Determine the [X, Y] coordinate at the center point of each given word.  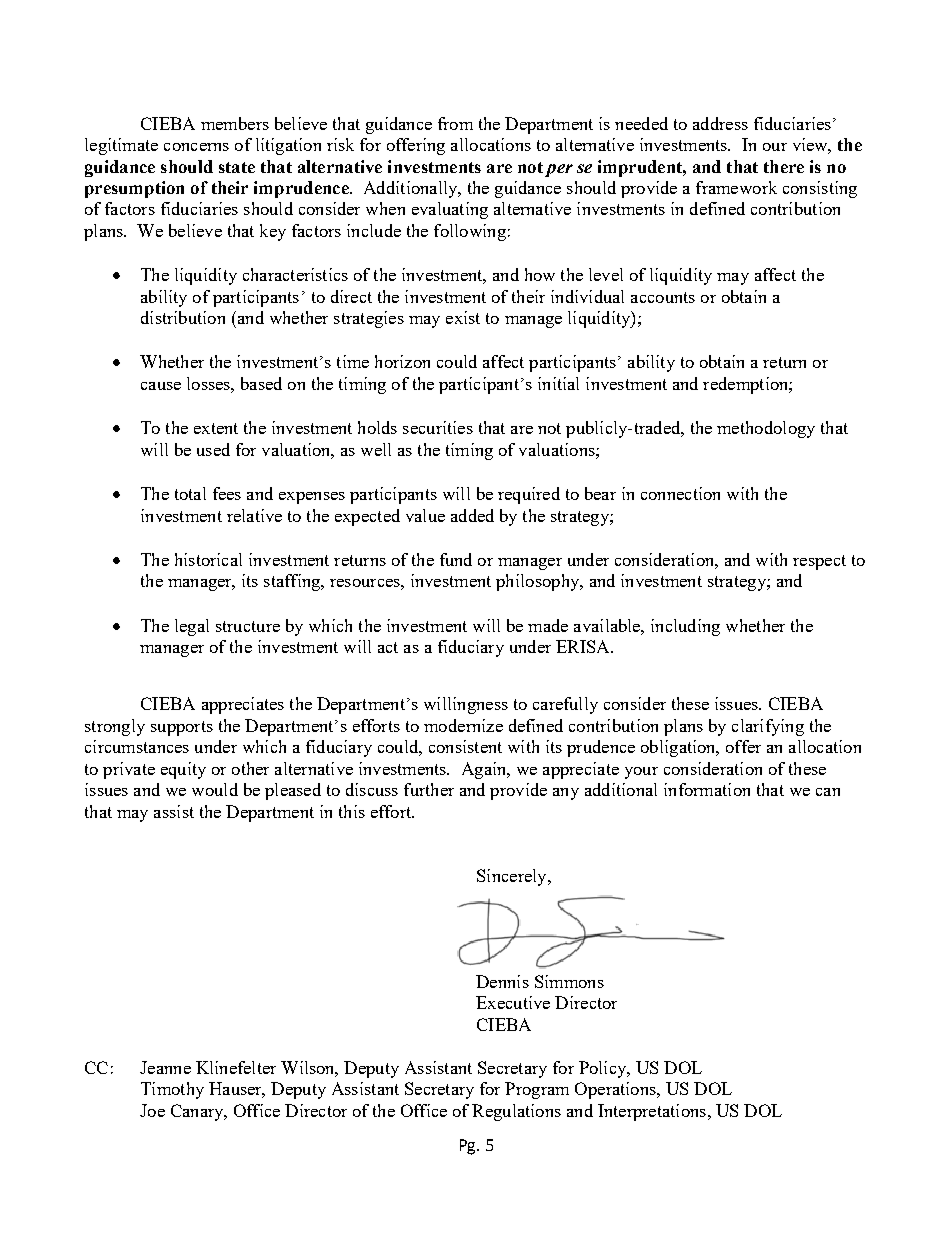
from [455, 123]
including [685, 627]
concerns [196, 147]
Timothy [172, 1090]
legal [192, 627]
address [720, 123]
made [548, 625]
